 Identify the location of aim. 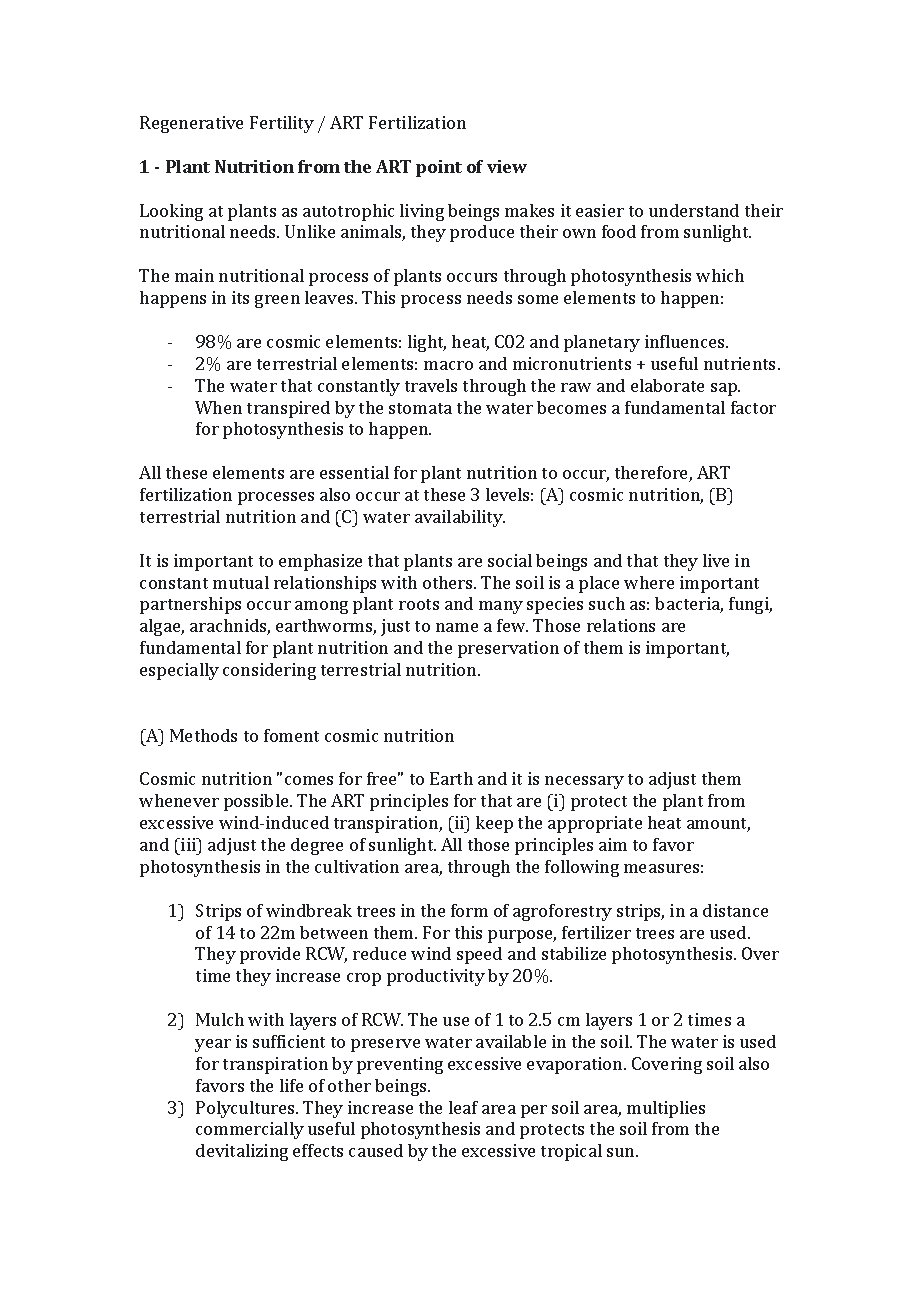
(613, 844).
